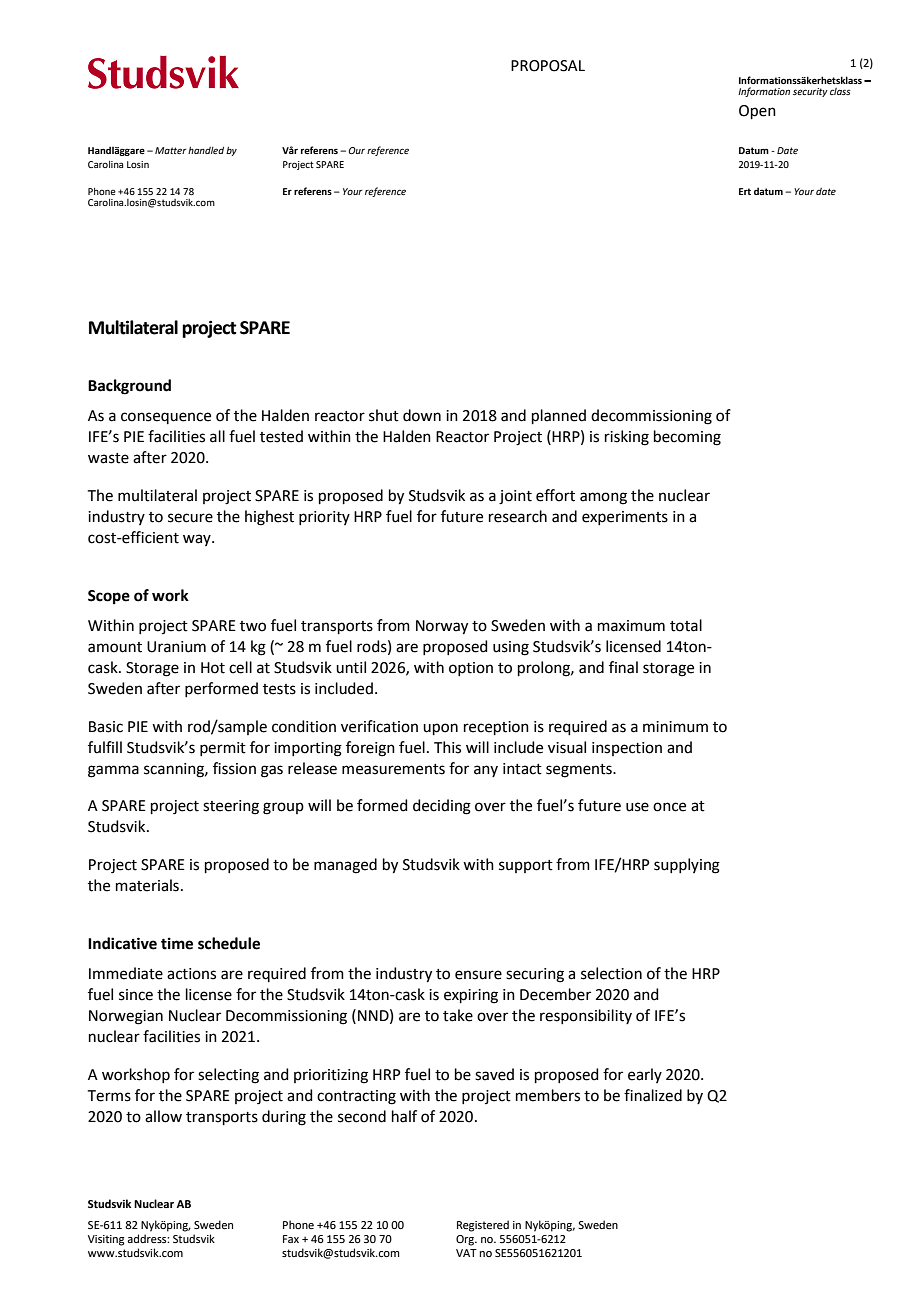  What do you see at coordinates (757, 112) in the screenshot?
I see `Open` at bounding box center [757, 112].
